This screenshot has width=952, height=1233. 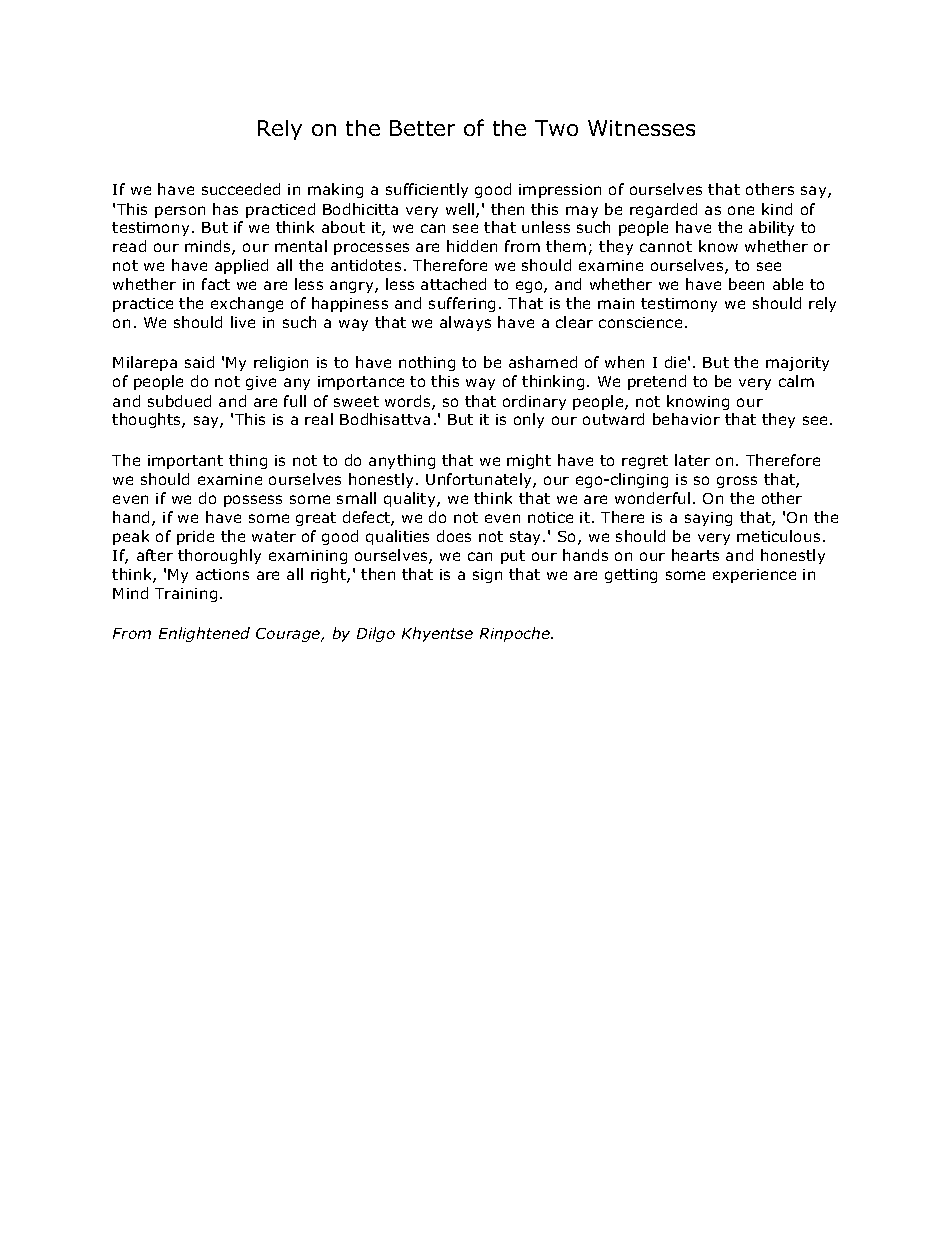 I want to click on Better, so click(x=422, y=128).
